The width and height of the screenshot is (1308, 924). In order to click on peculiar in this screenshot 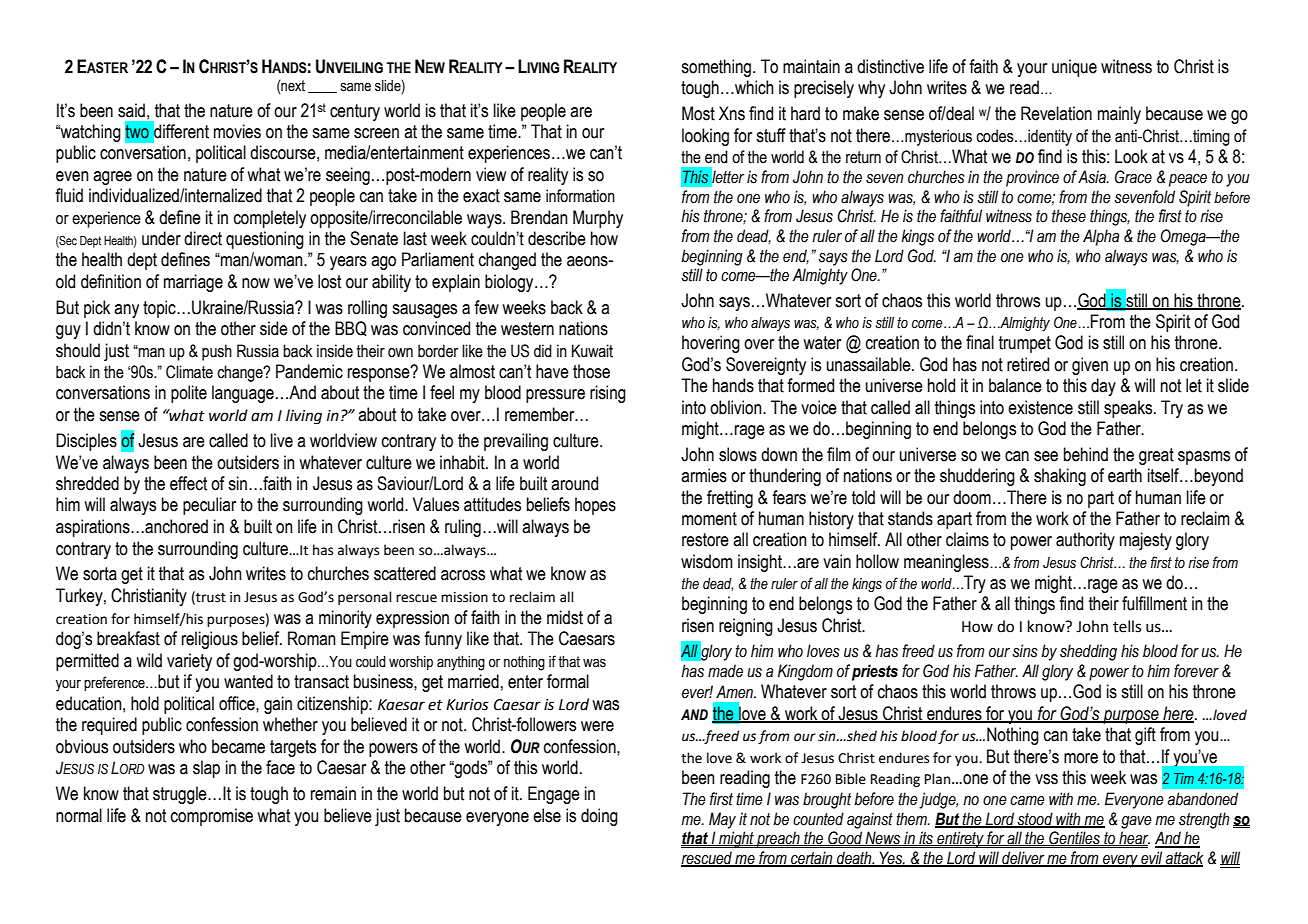, I will do `click(209, 506)`.
